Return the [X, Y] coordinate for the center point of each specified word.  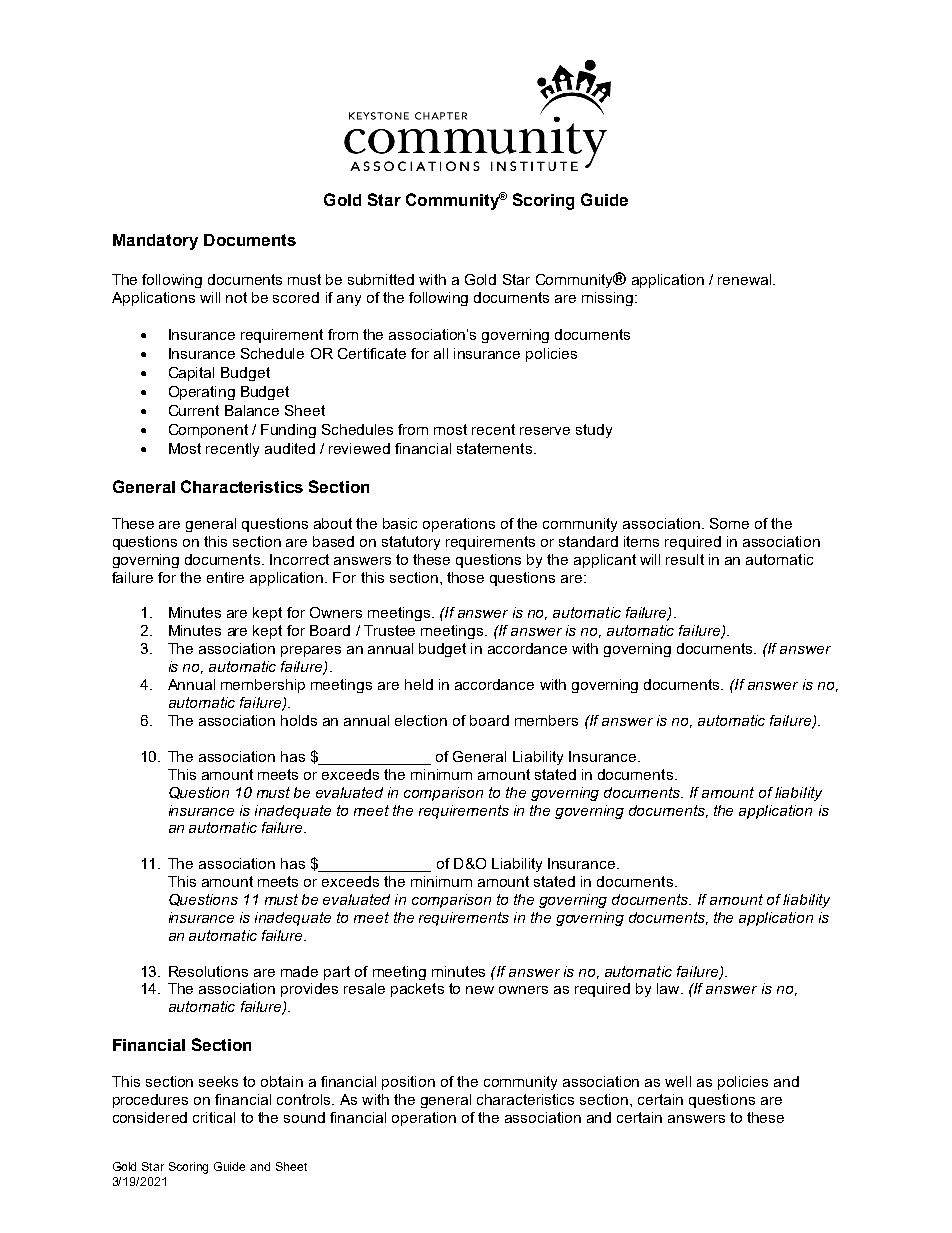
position [408, 1083]
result [685, 559]
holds [299, 720]
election [421, 720]
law [669, 988]
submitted [381, 279]
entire [225, 577]
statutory [411, 543]
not [236, 297]
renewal [746, 279]
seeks [218, 1081]
